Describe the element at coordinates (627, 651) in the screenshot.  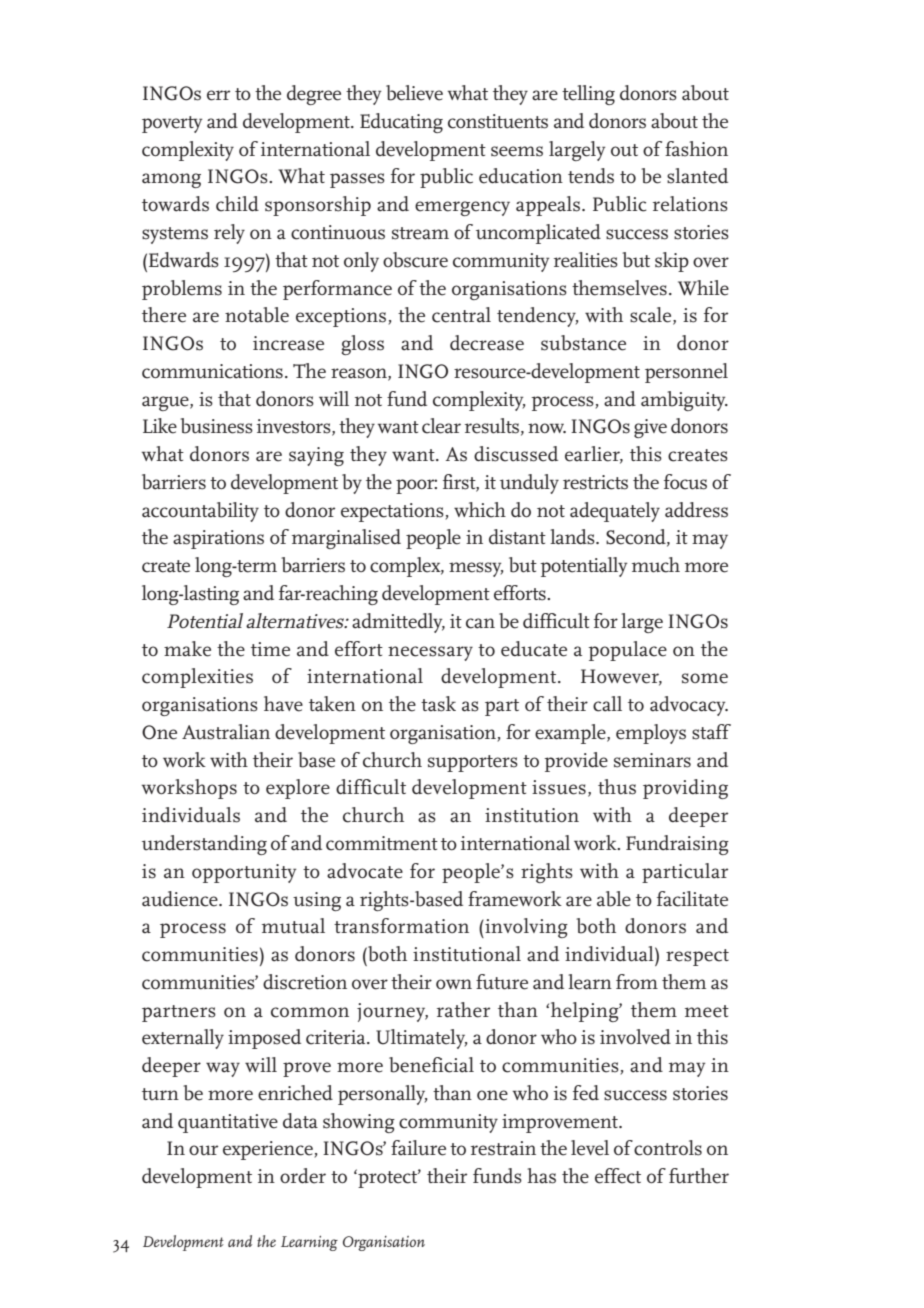
I see `populace` at that location.
